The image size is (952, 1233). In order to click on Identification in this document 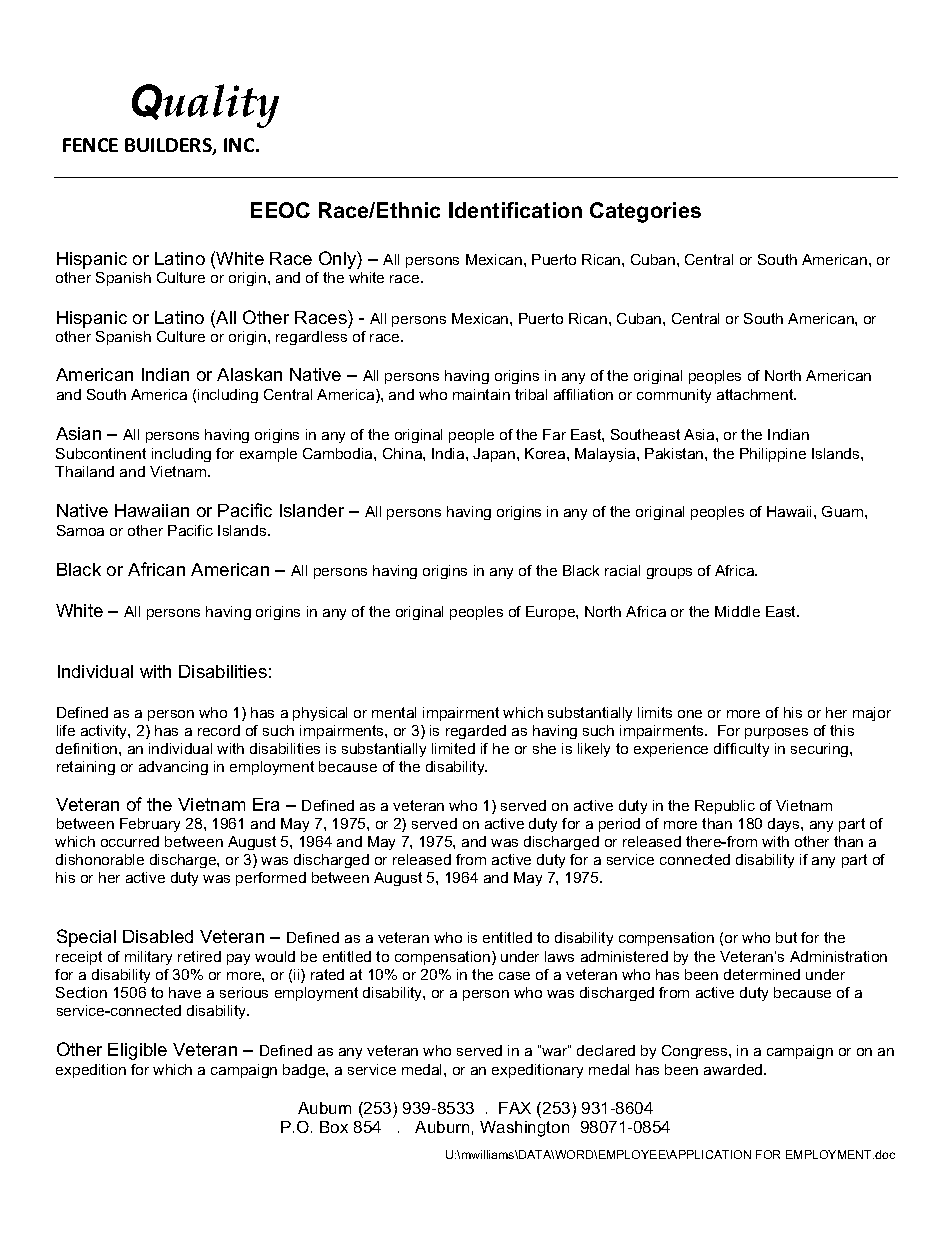, I will do `click(515, 210)`.
